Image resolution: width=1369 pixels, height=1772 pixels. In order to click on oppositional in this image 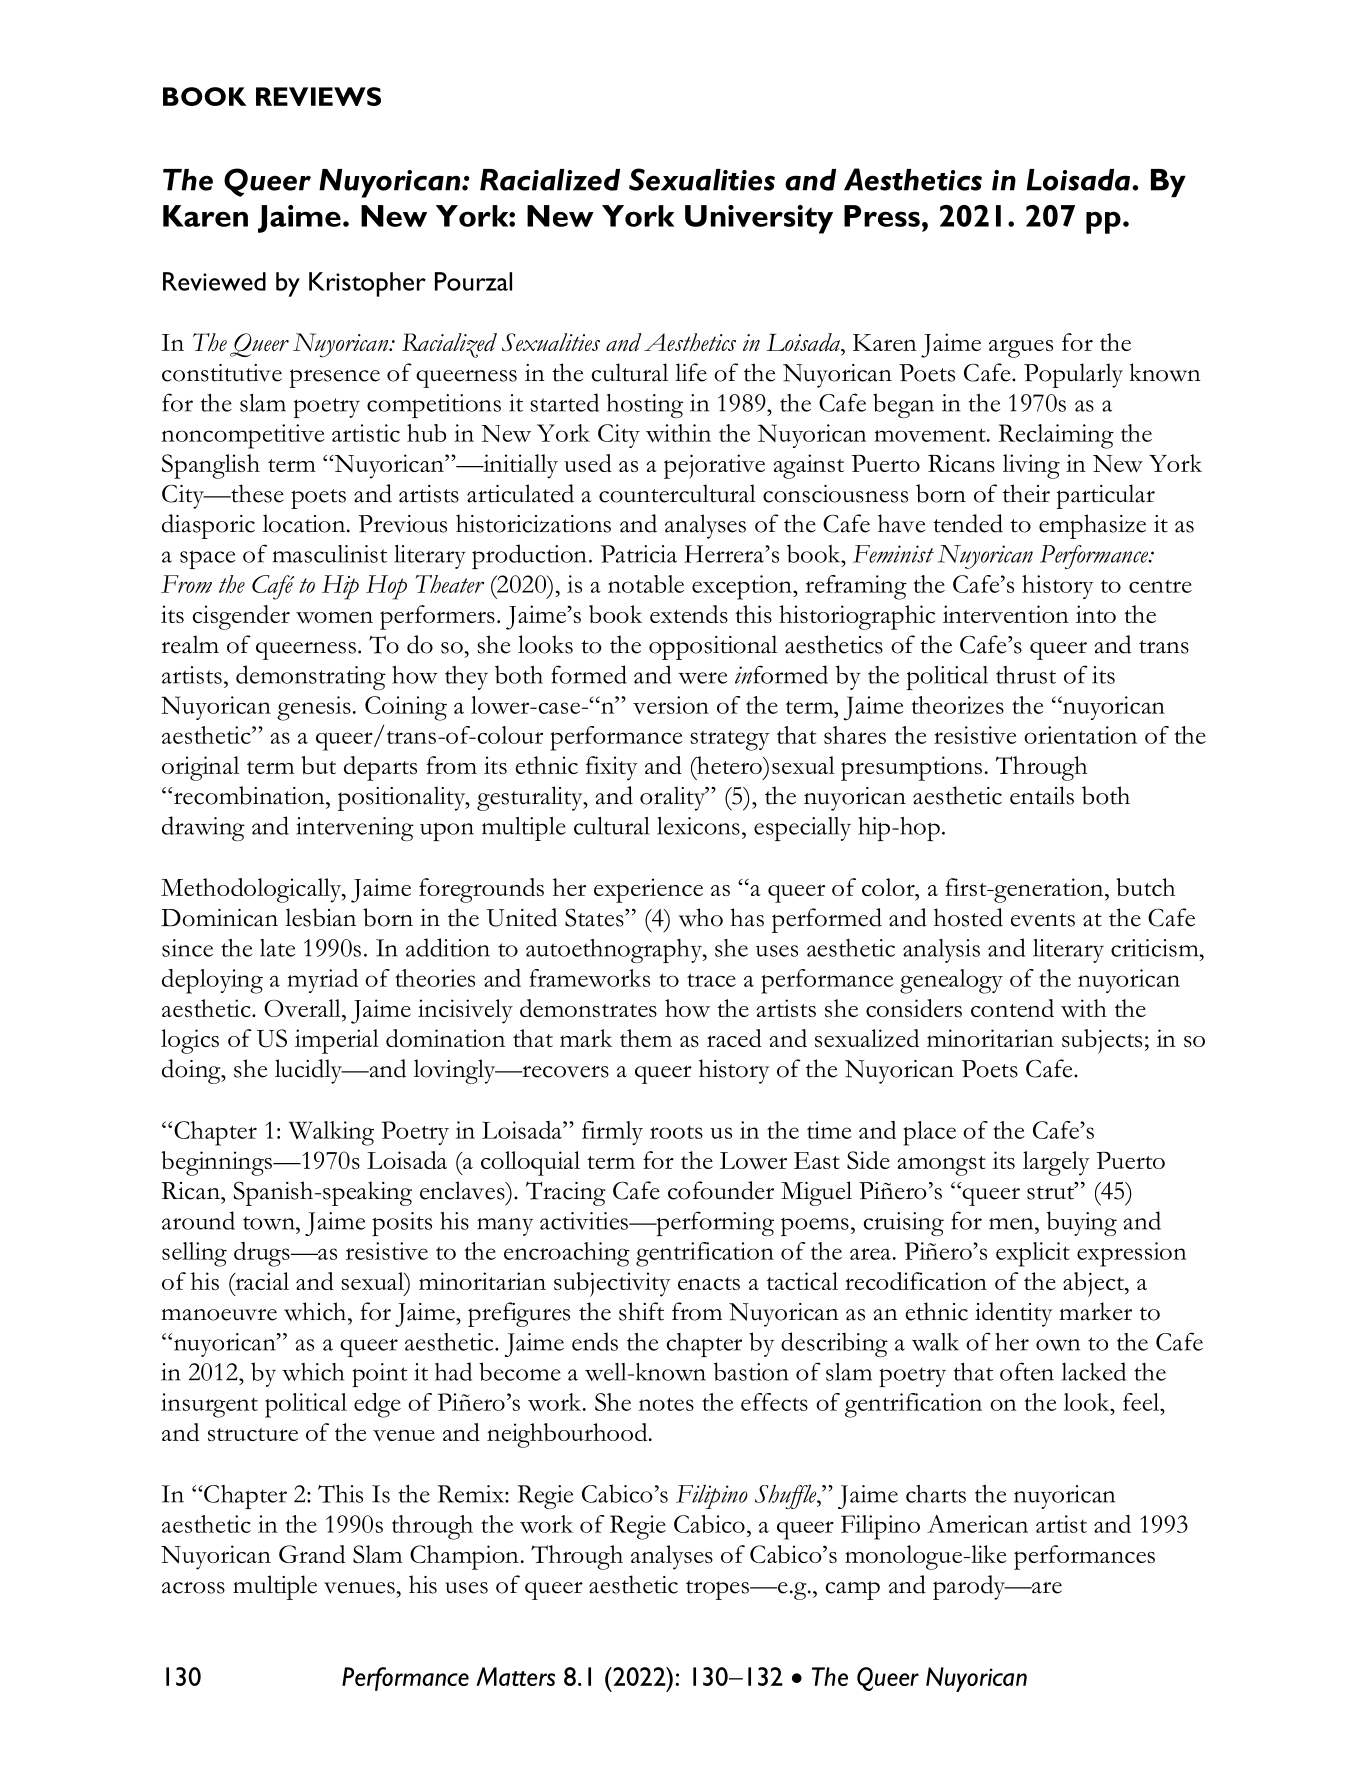, I will do `click(713, 647)`.
